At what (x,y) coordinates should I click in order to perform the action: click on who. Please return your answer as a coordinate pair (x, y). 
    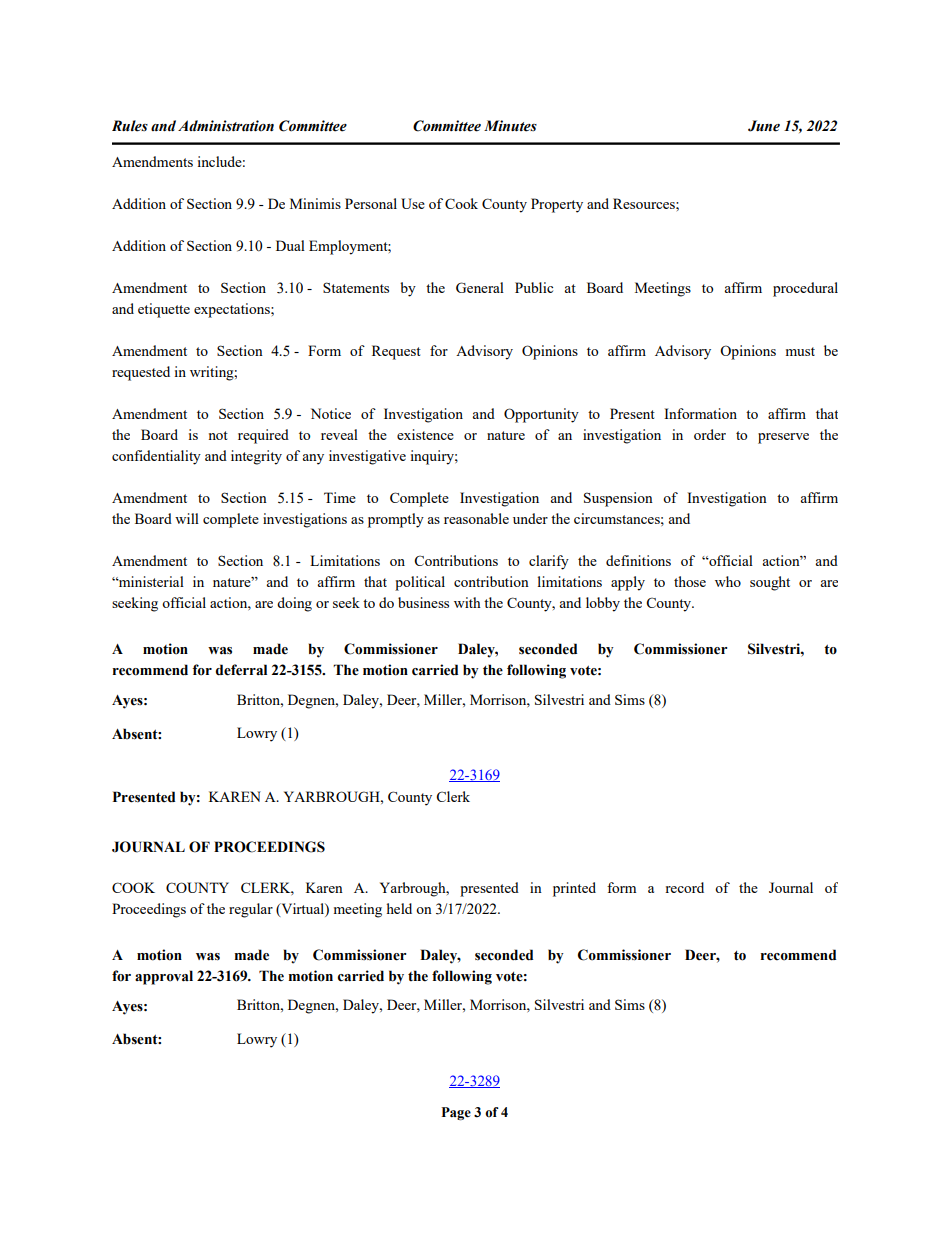
    Looking at the image, I should click on (728, 581).
